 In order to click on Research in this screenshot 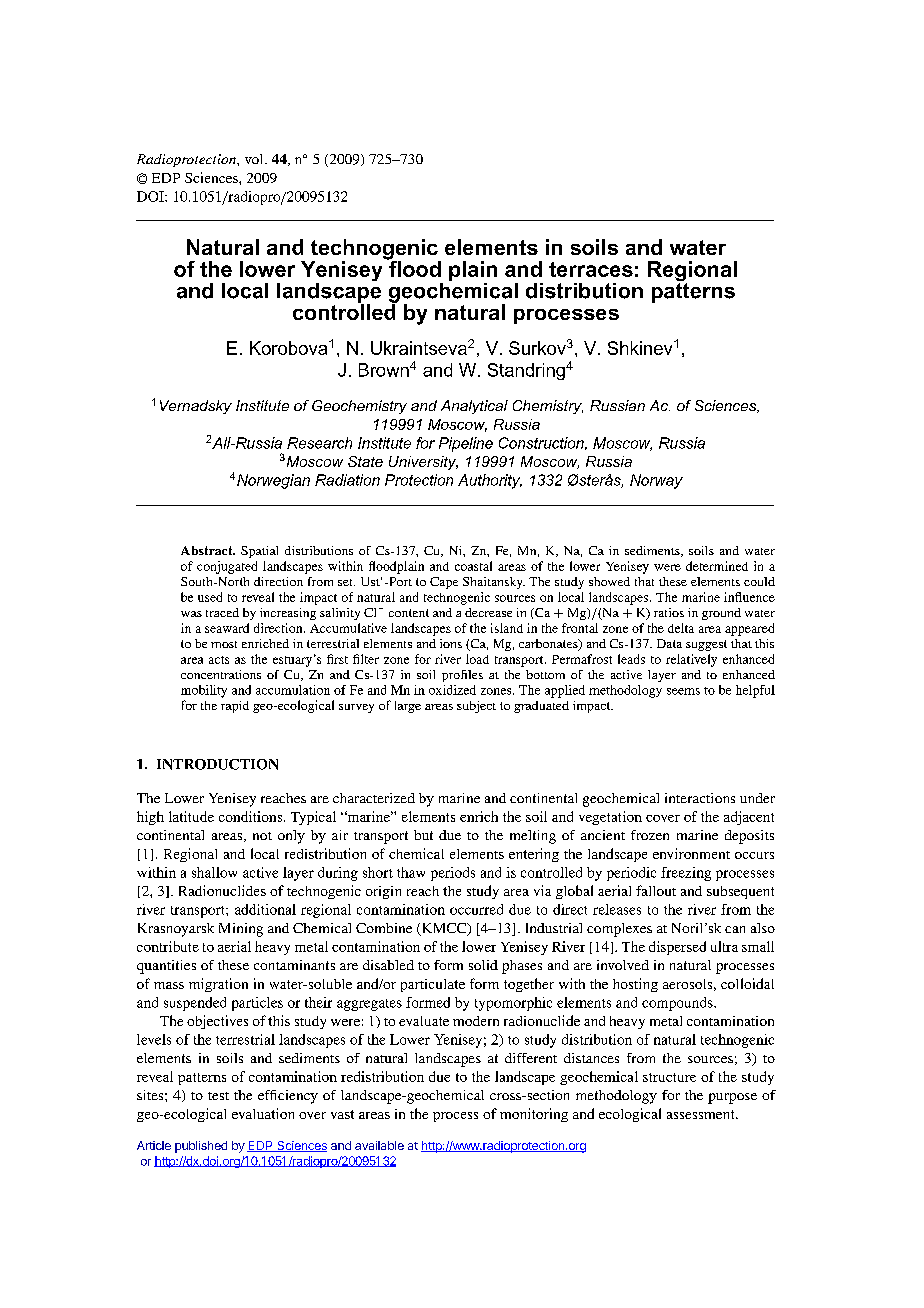, I will do `click(319, 443)`.
